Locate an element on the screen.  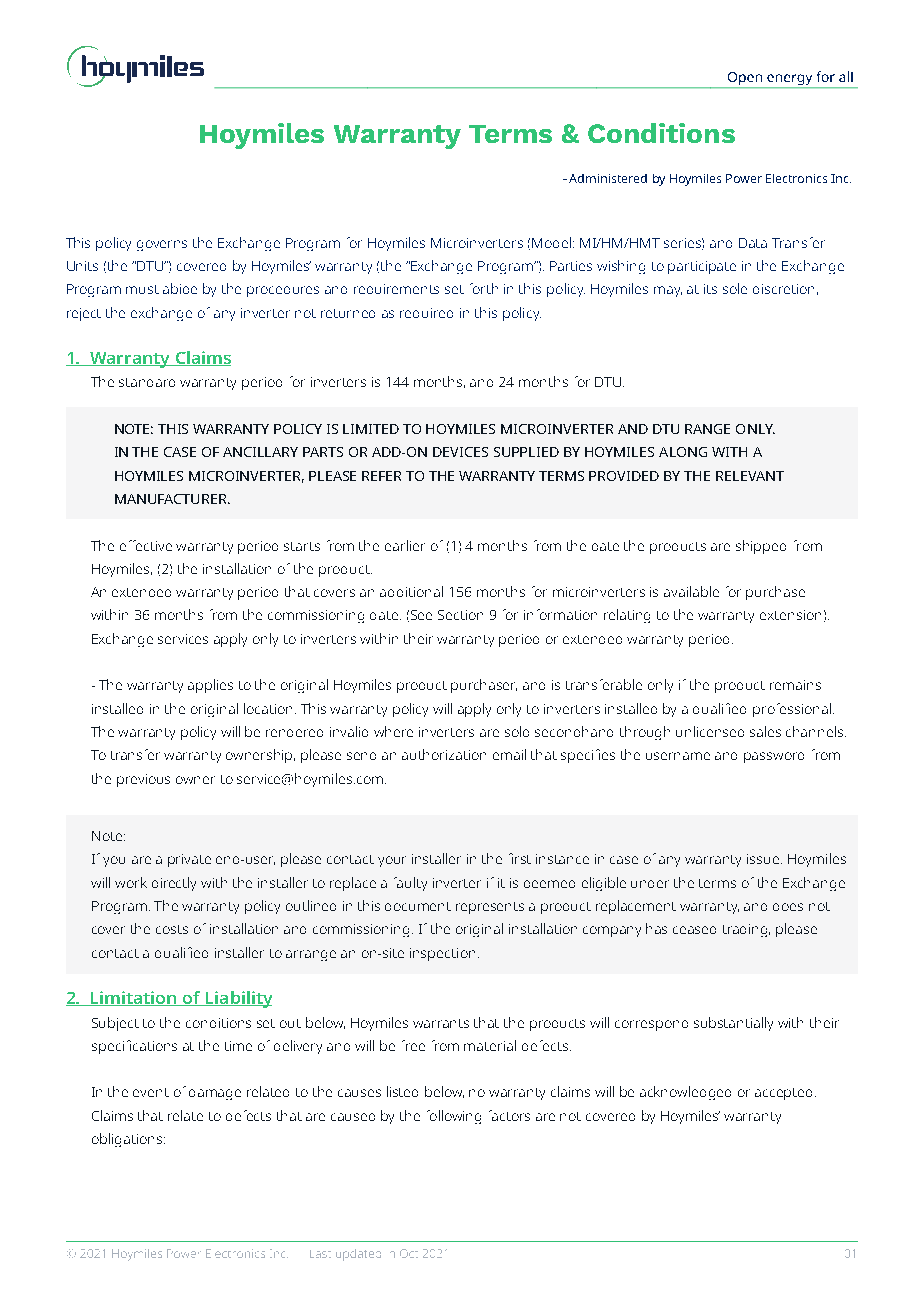
RELEVANT is located at coordinates (750, 476).
